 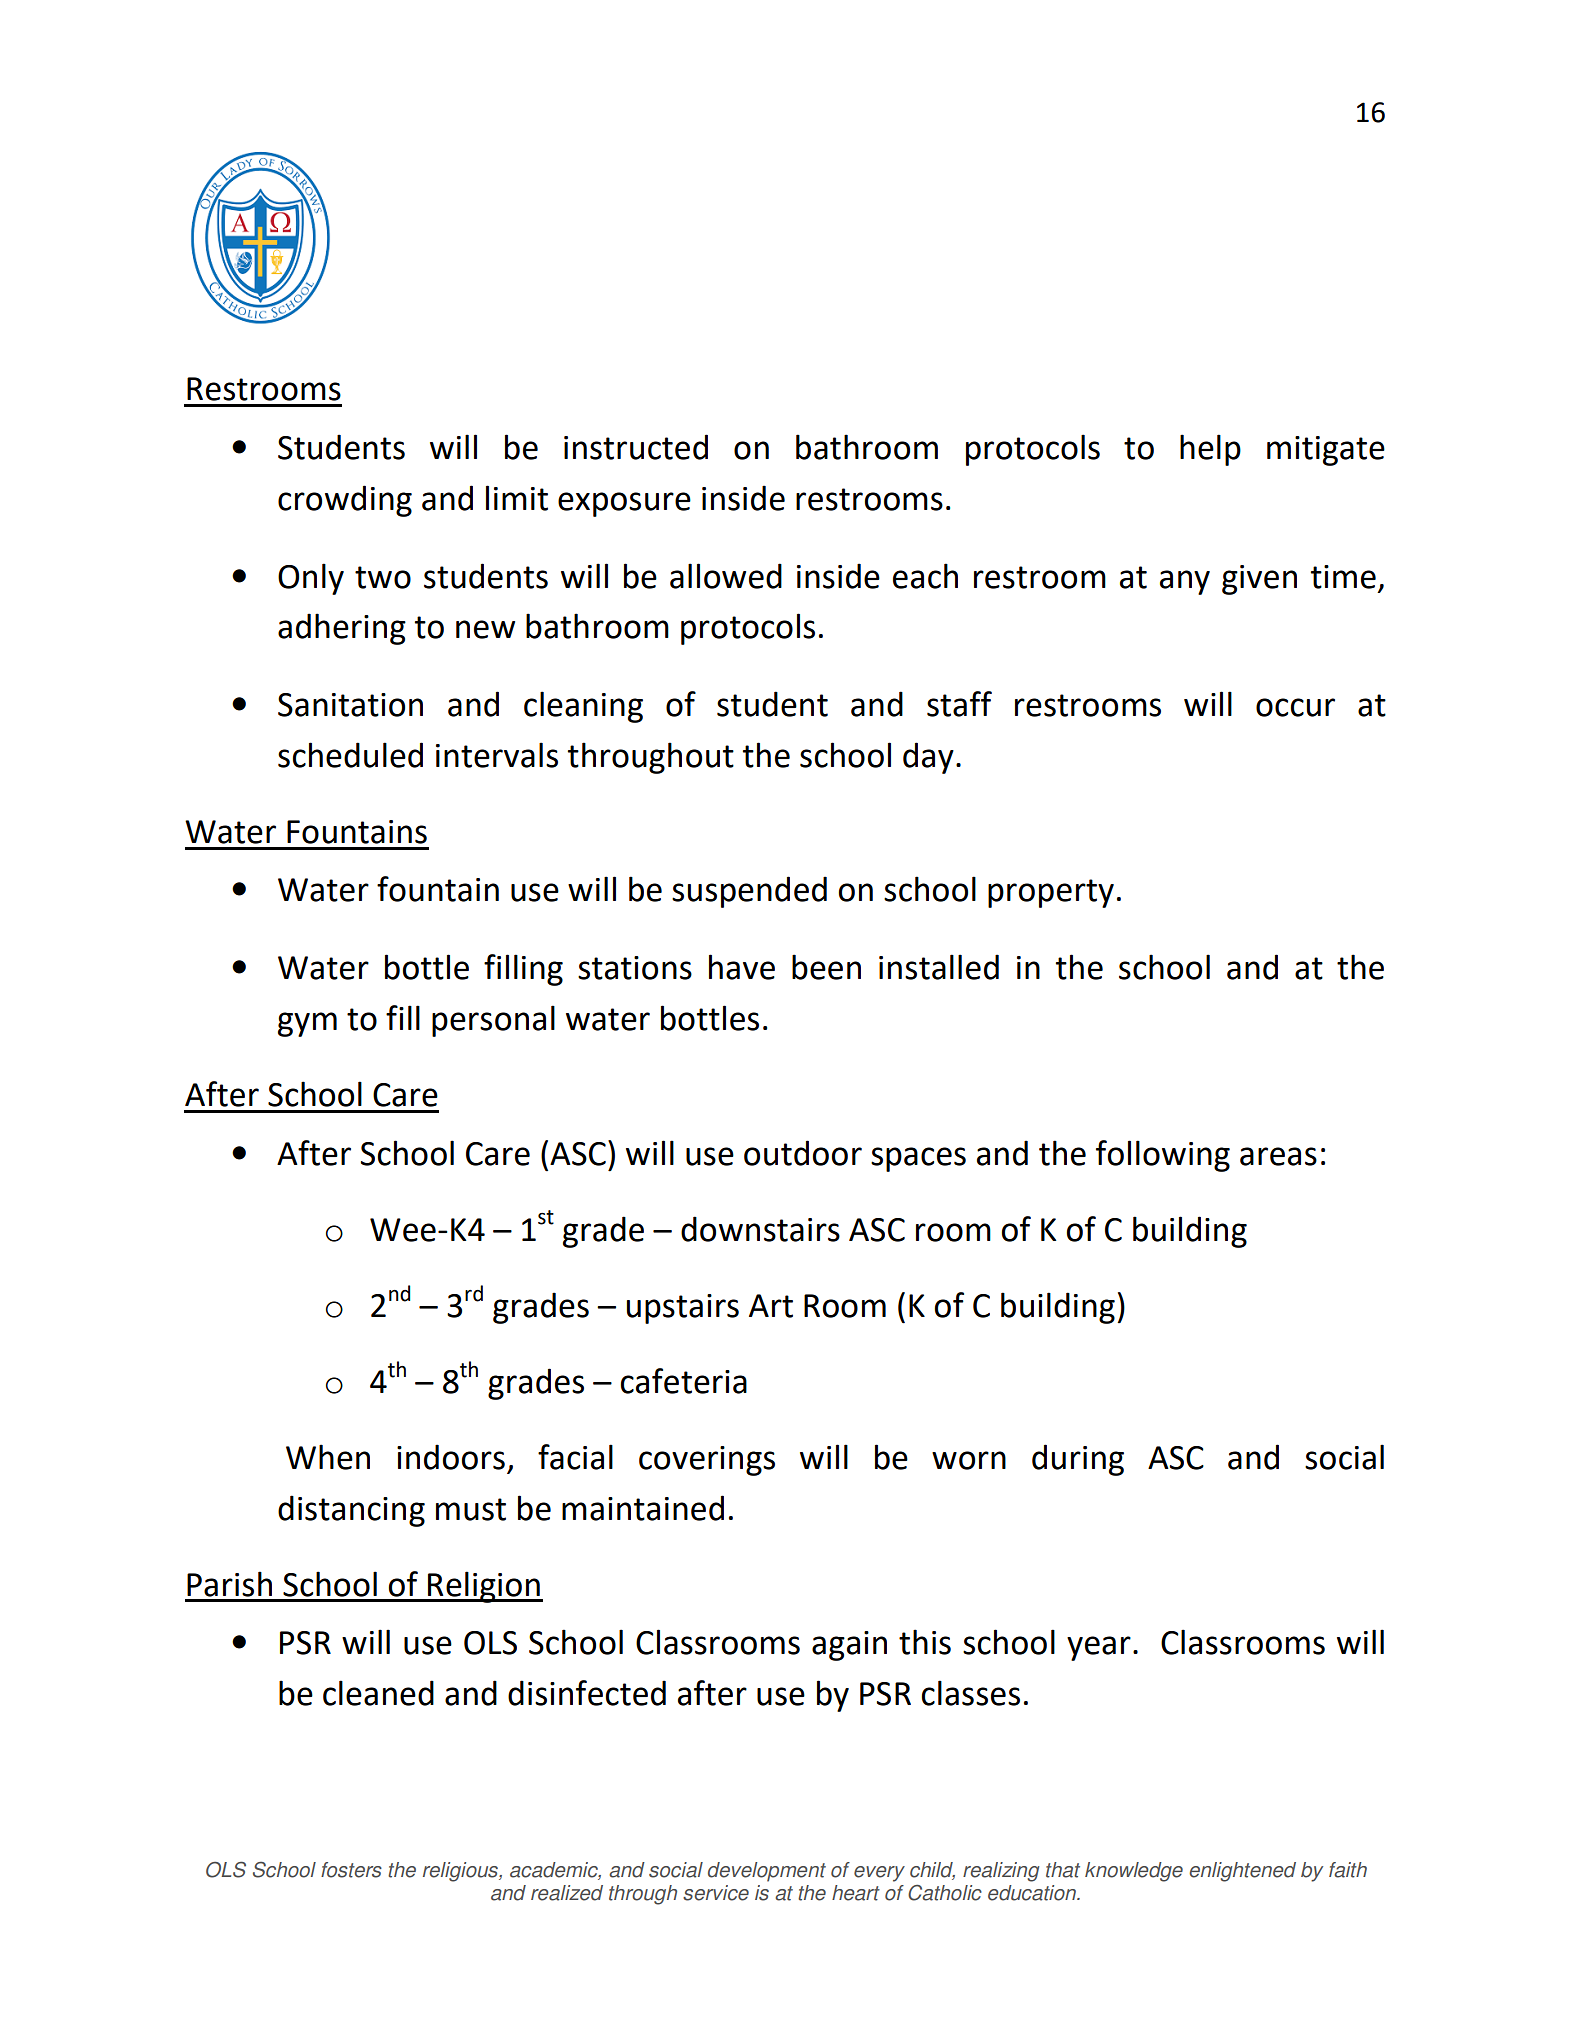 I want to click on coverings, so click(x=707, y=1461).
